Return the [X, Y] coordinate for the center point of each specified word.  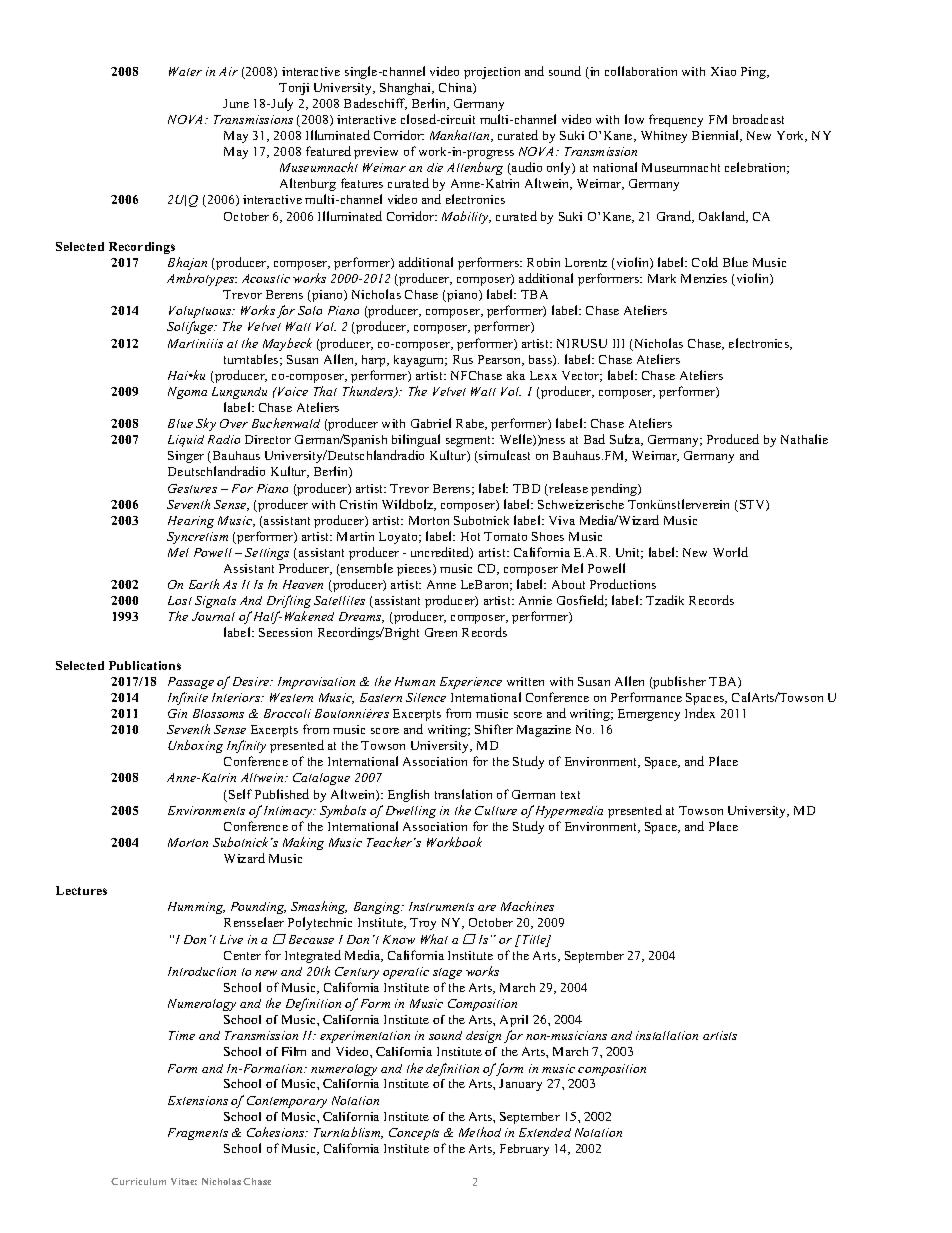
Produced [733, 439]
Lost [180, 600]
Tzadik [665, 600]
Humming [196, 908]
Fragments [198, 1134]
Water [185, 71]
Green [441, 632]
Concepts [414, 1134]
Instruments [441, 906]
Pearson [501, 360]
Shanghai [407, 89]
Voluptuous [201, 312]
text [570, 795]
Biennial [716, 136]
